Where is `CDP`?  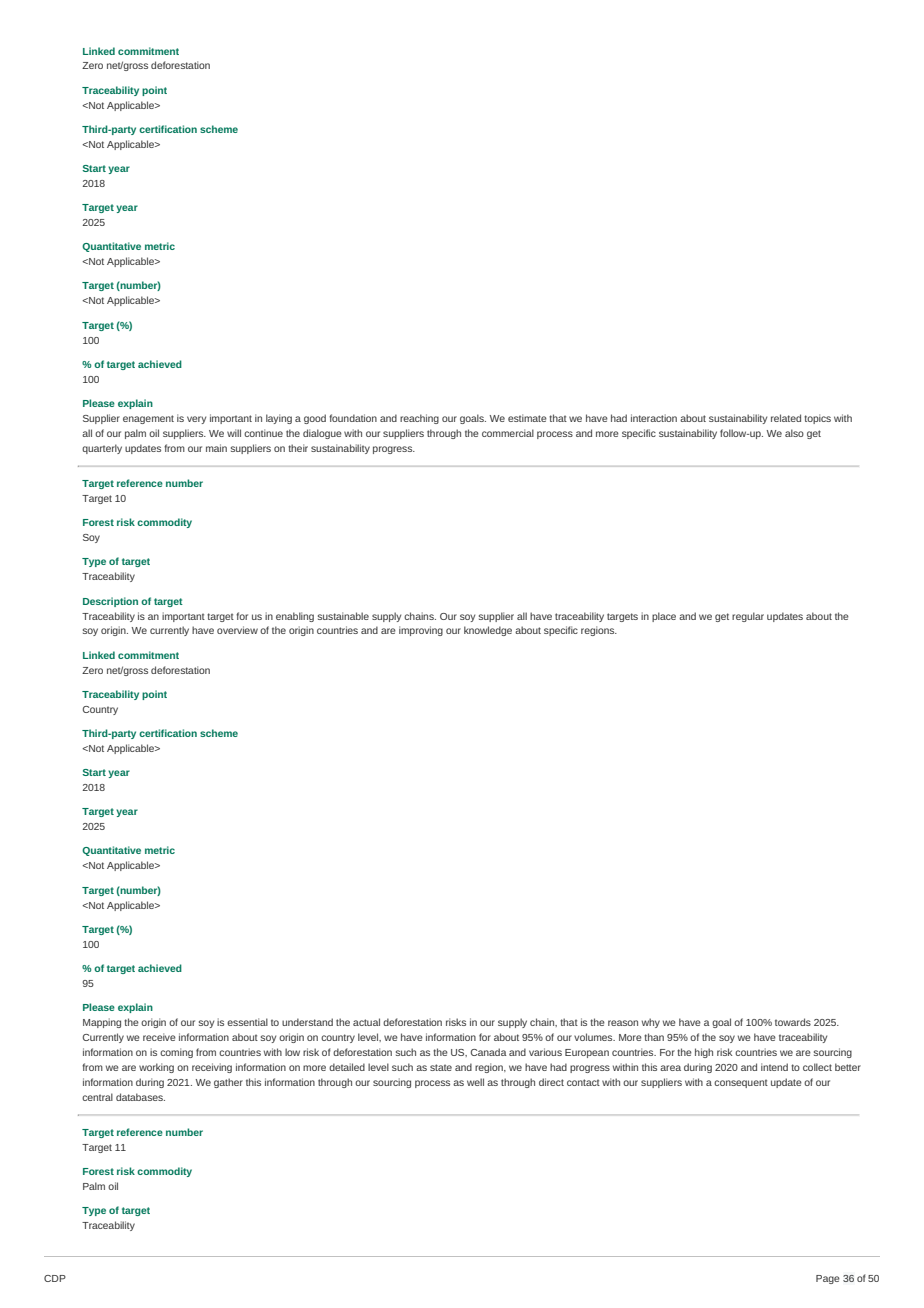
CDP is located at coordinates (55, 1278).
